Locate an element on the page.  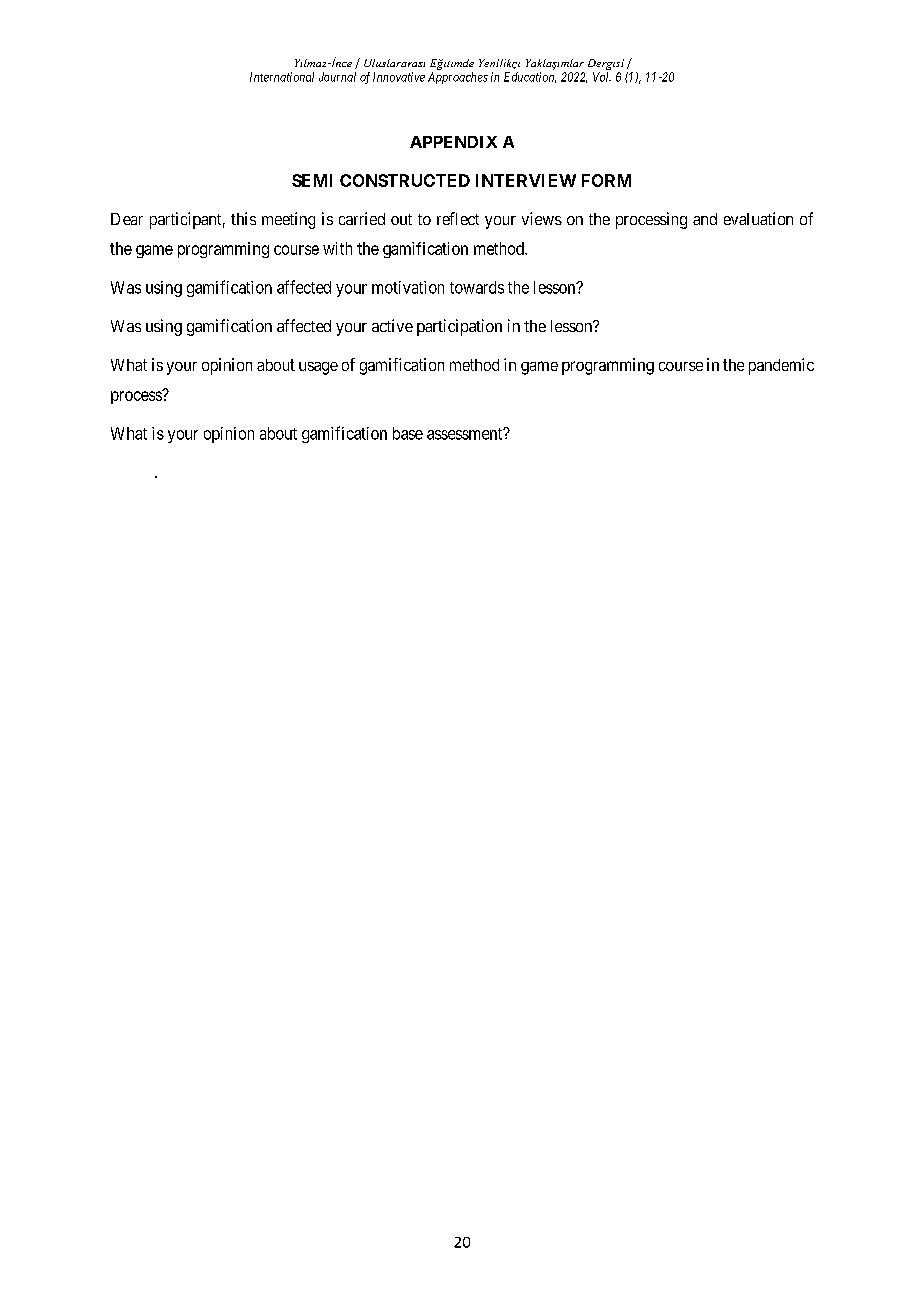
this is located at coordinates (243, 218).
